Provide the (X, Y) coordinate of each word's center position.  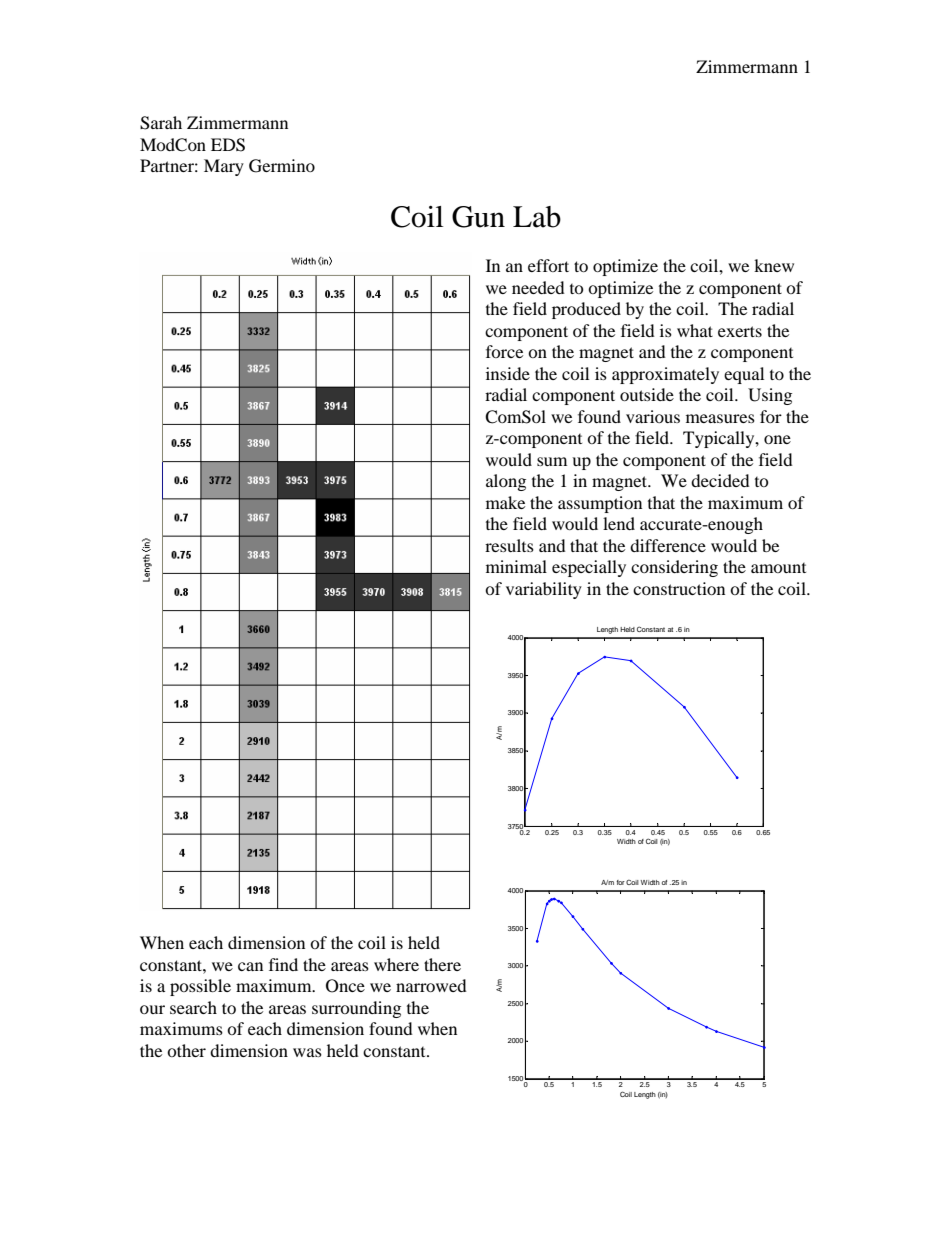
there (442, 964)
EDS (228, 145)
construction (679, 588)
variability (544, 590)
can (250, 966)
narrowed (431, 985)
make (505, 502)
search (193, 1007)
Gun (478, 217)
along (506, 482)
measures (720, 418)
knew (774, 265)
